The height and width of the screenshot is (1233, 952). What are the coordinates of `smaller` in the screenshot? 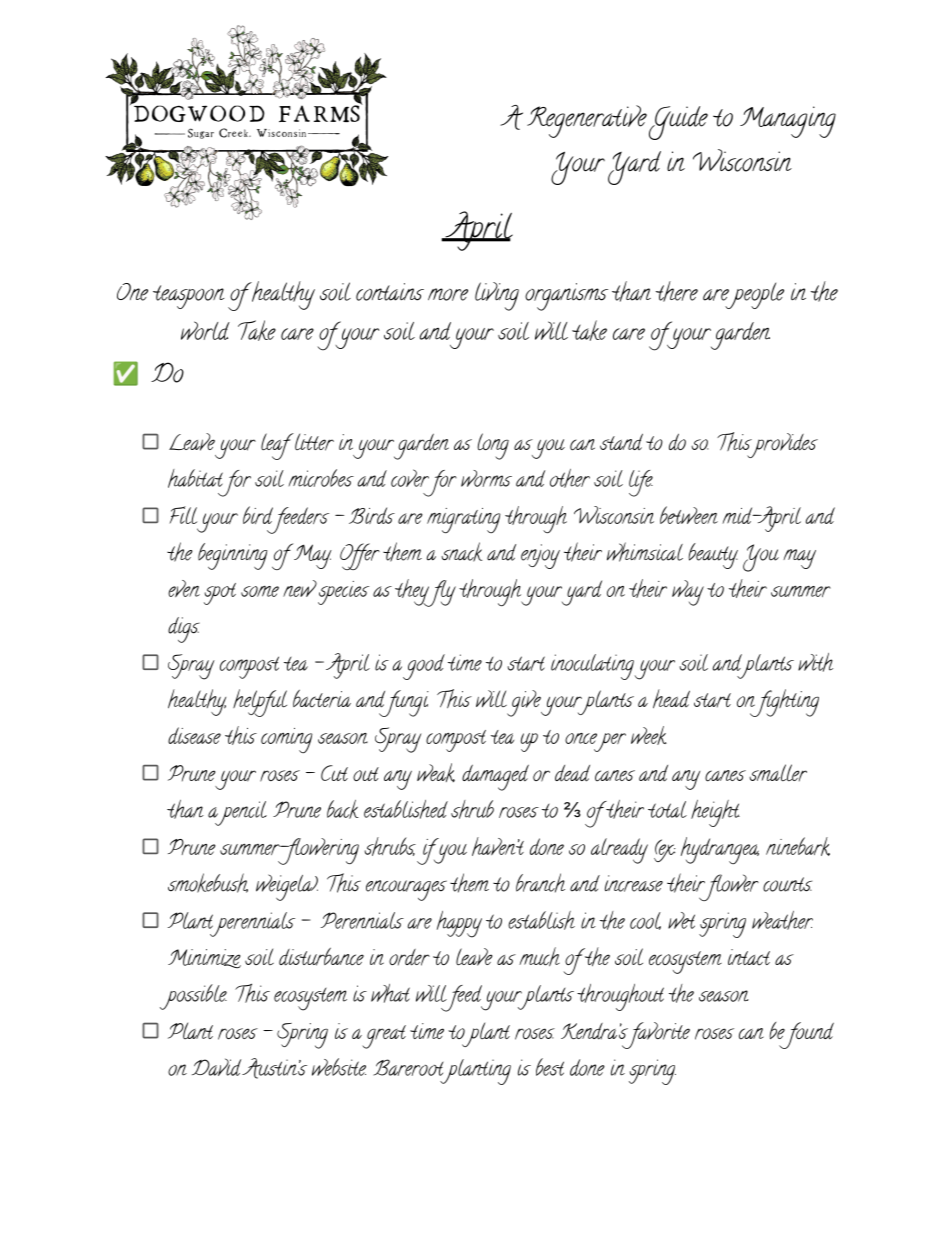 It's located at (778, 773).
